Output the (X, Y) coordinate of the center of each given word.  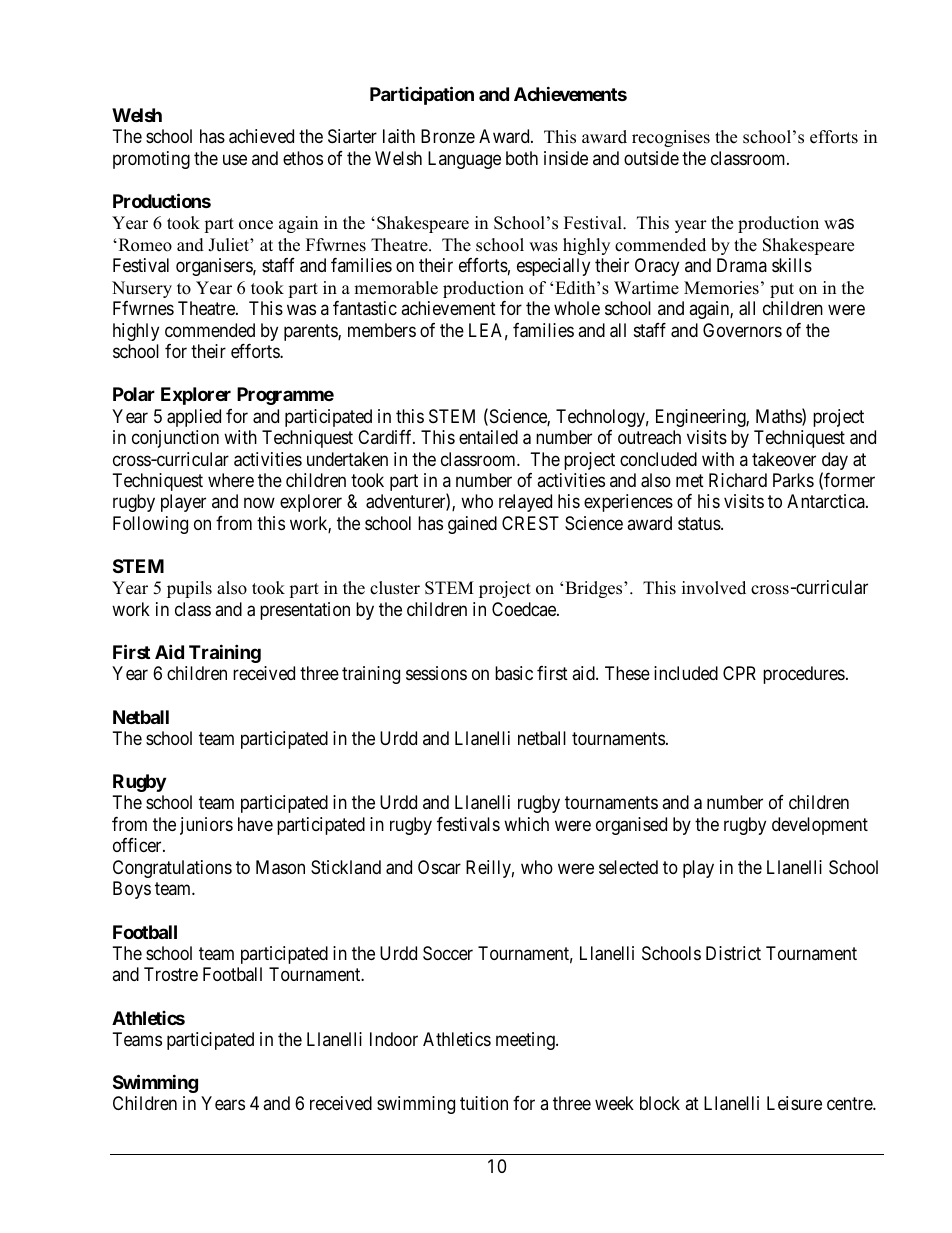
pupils (189, 589)
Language (464, 160)
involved (714, 588)
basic (514, 673)
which (526, 824)
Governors (742, 330)
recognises (671, 138)
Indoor (394, 1039)
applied (194, 418)
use (235, 159)
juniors (206, 826)
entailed (488, 437)
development (820, 826)
